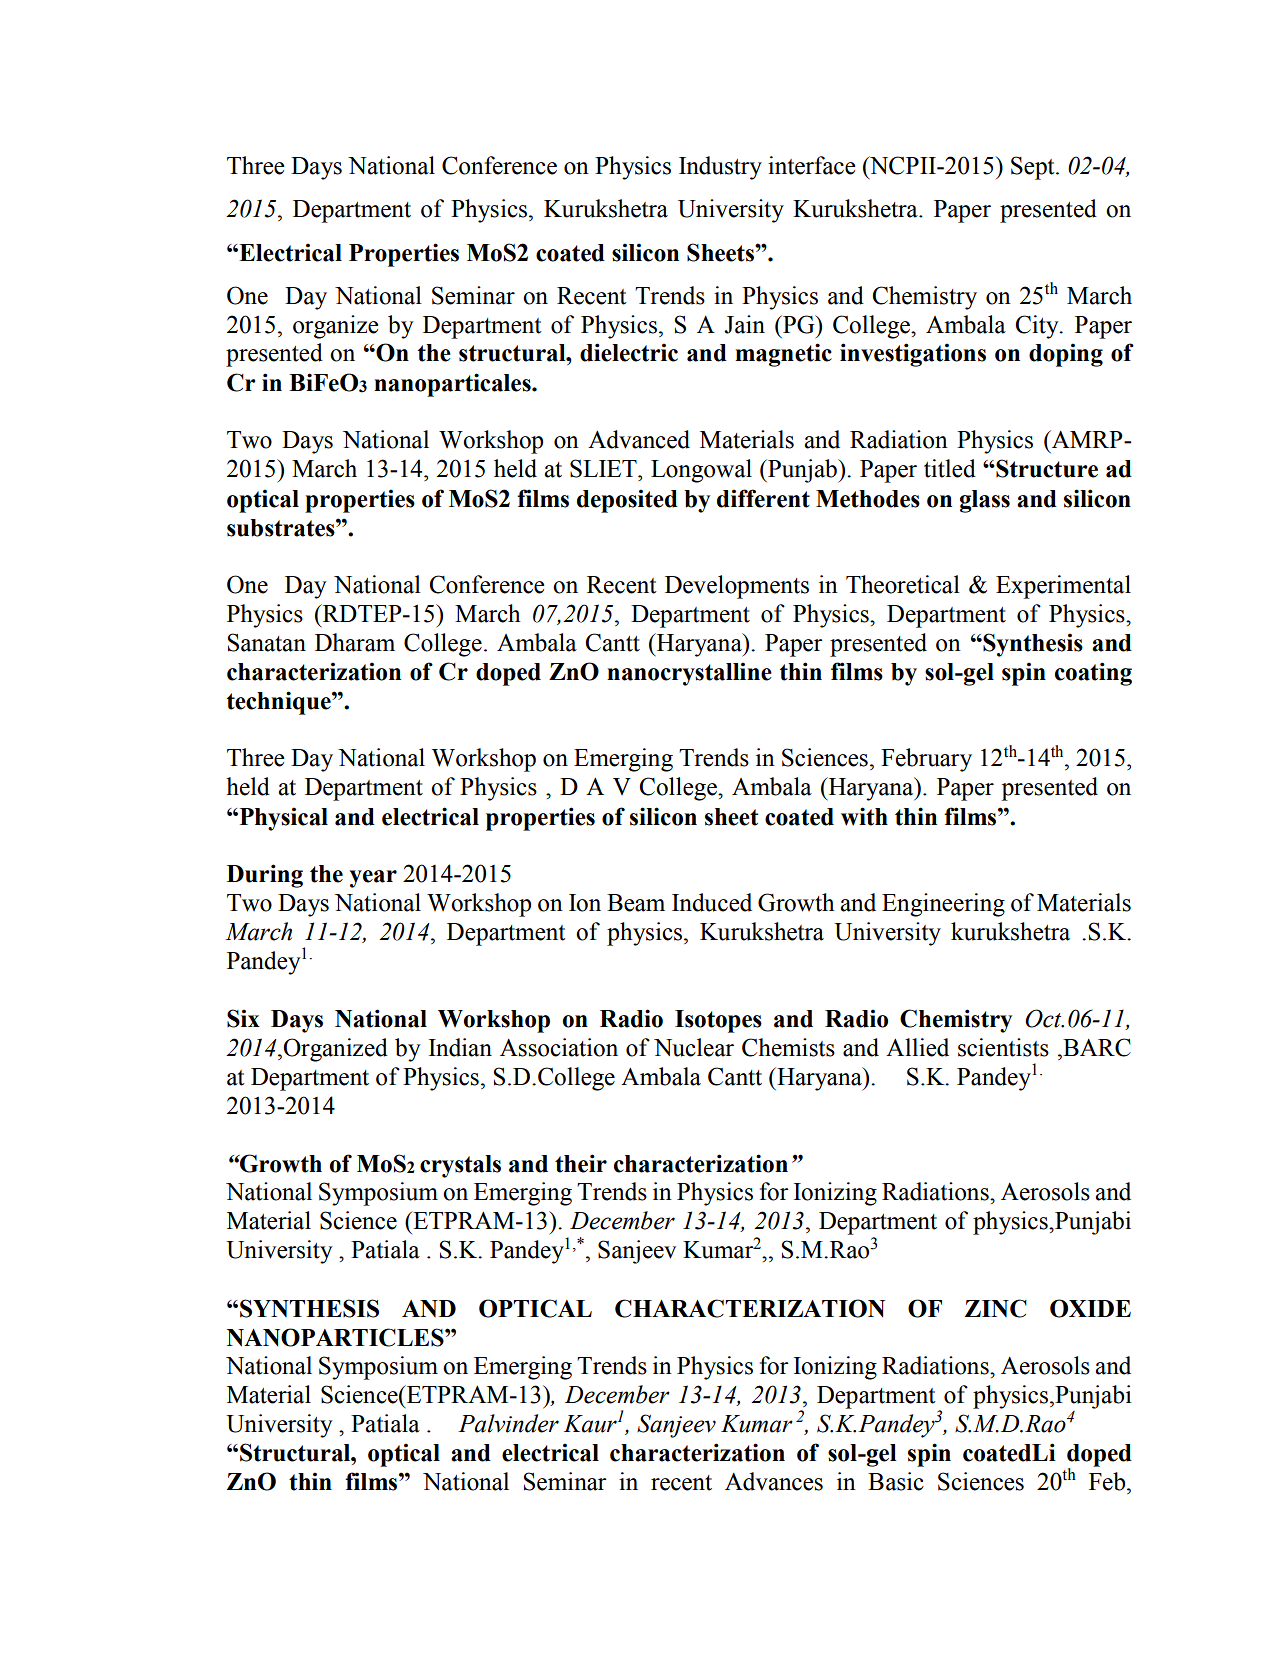 This screenshot has height=1660, width=1283. Describe the element at coordinates (720, 168) in the screenshot. I see `Industry` at that location.
